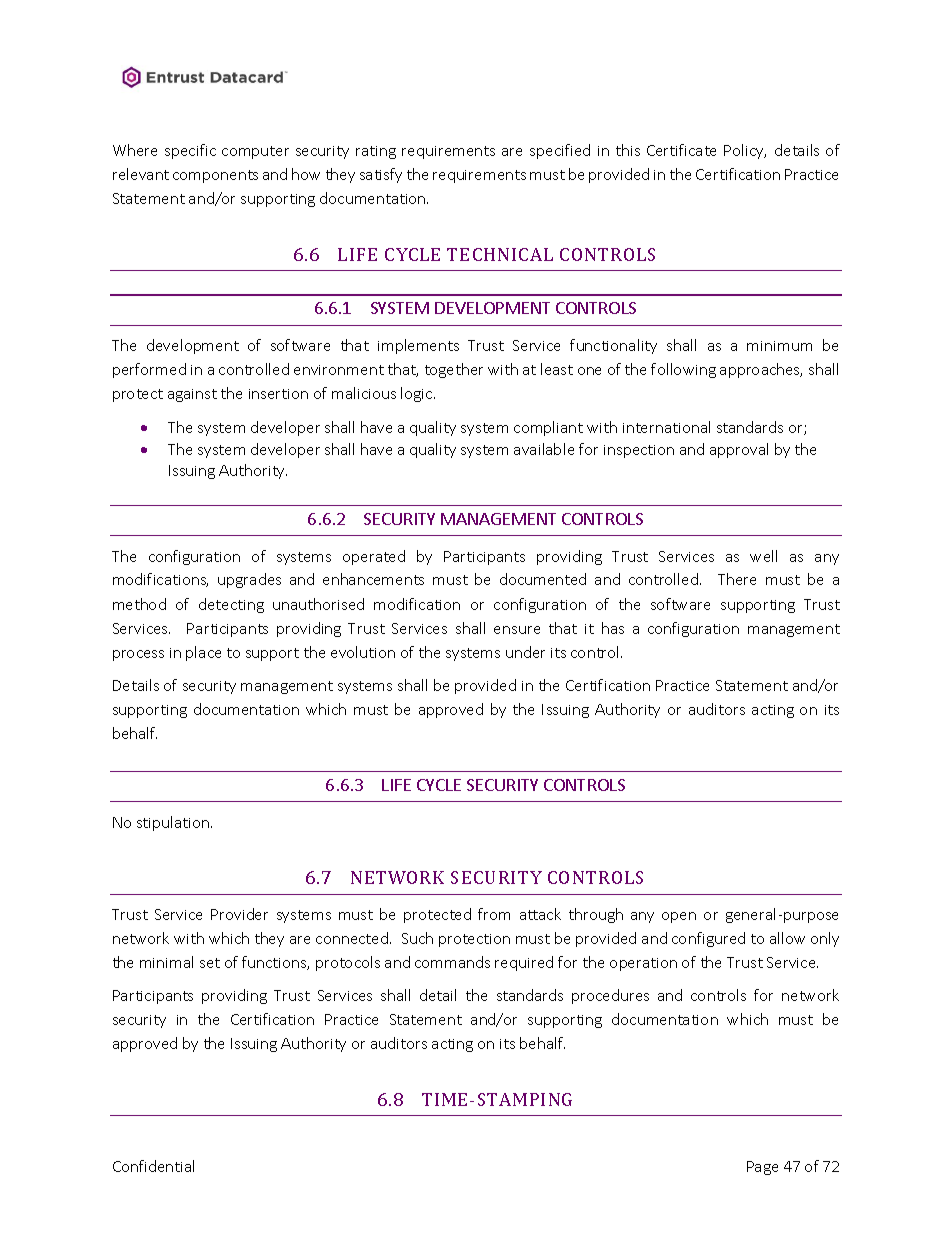 The height and width of the screenshot is (1233, 952). I want to click on under, so click(525, 652).
